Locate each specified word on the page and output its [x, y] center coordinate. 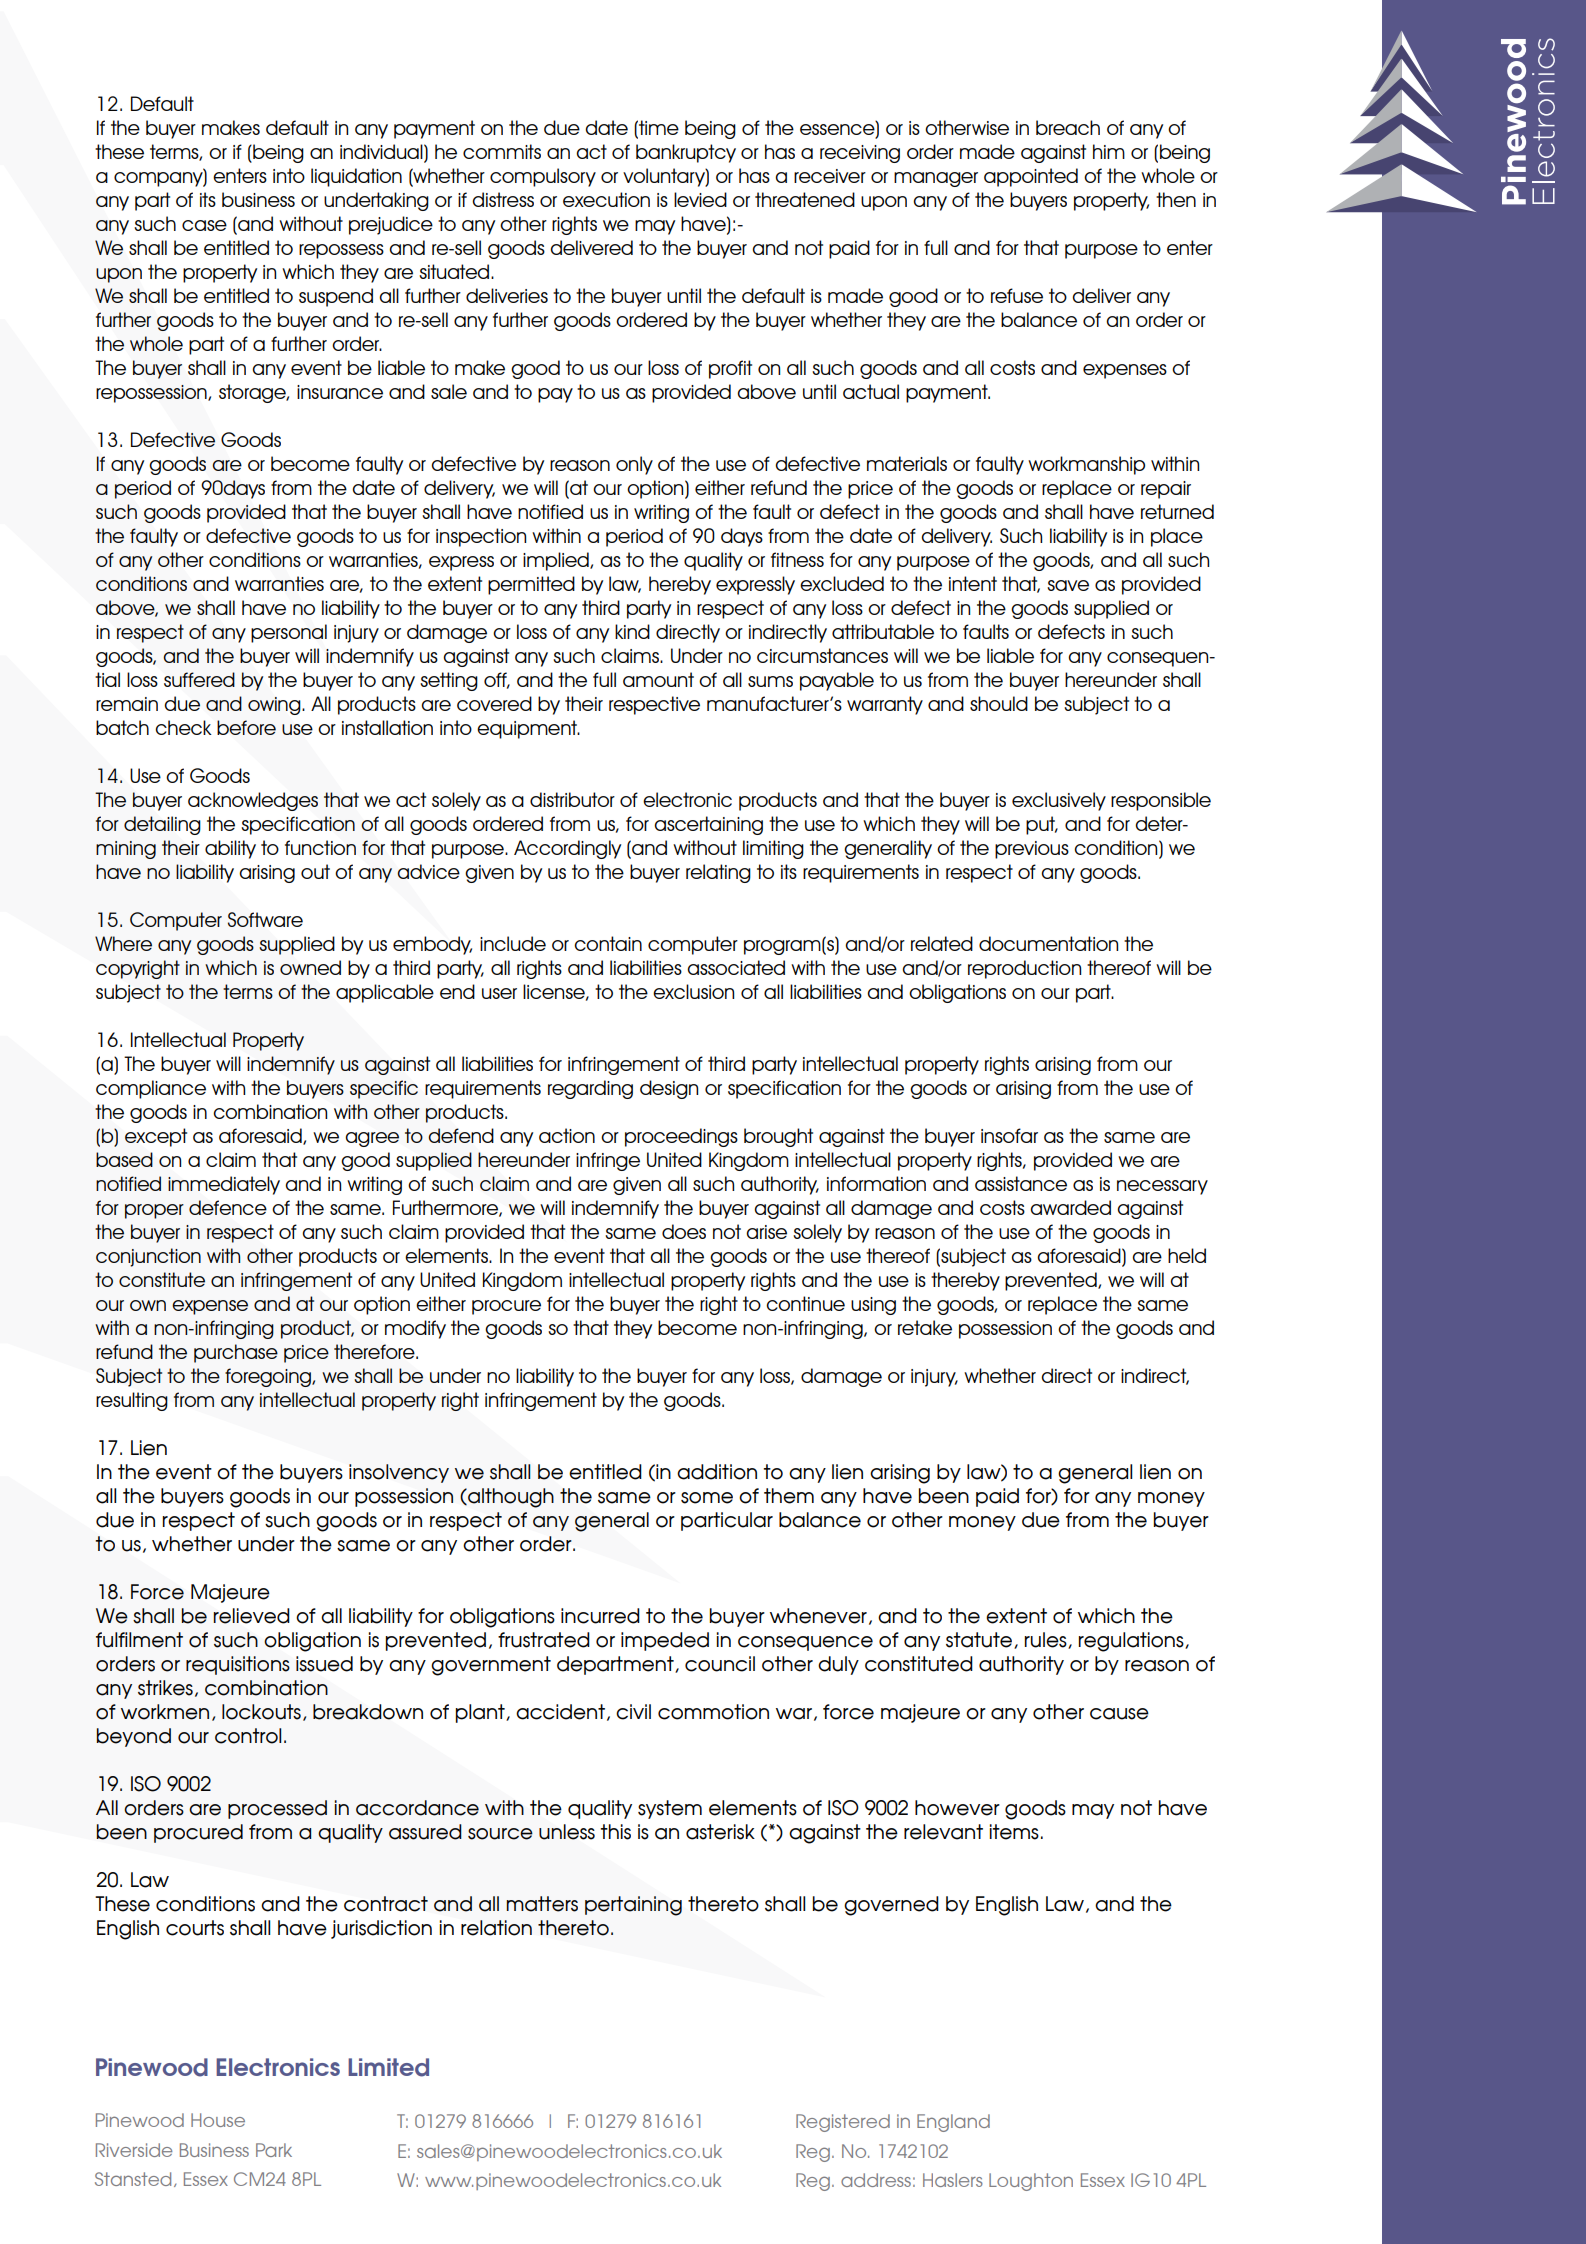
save [1068, 585]
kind [632, 631]
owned [310, 967]
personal [289, 633]
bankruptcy [686, 153]
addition [717, 1472]
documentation [1048, 943]
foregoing [269, 1377]
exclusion [693, 991]
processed [277, 1809]
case [204, 225]
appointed [1031, 177]
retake [925, 1327]
